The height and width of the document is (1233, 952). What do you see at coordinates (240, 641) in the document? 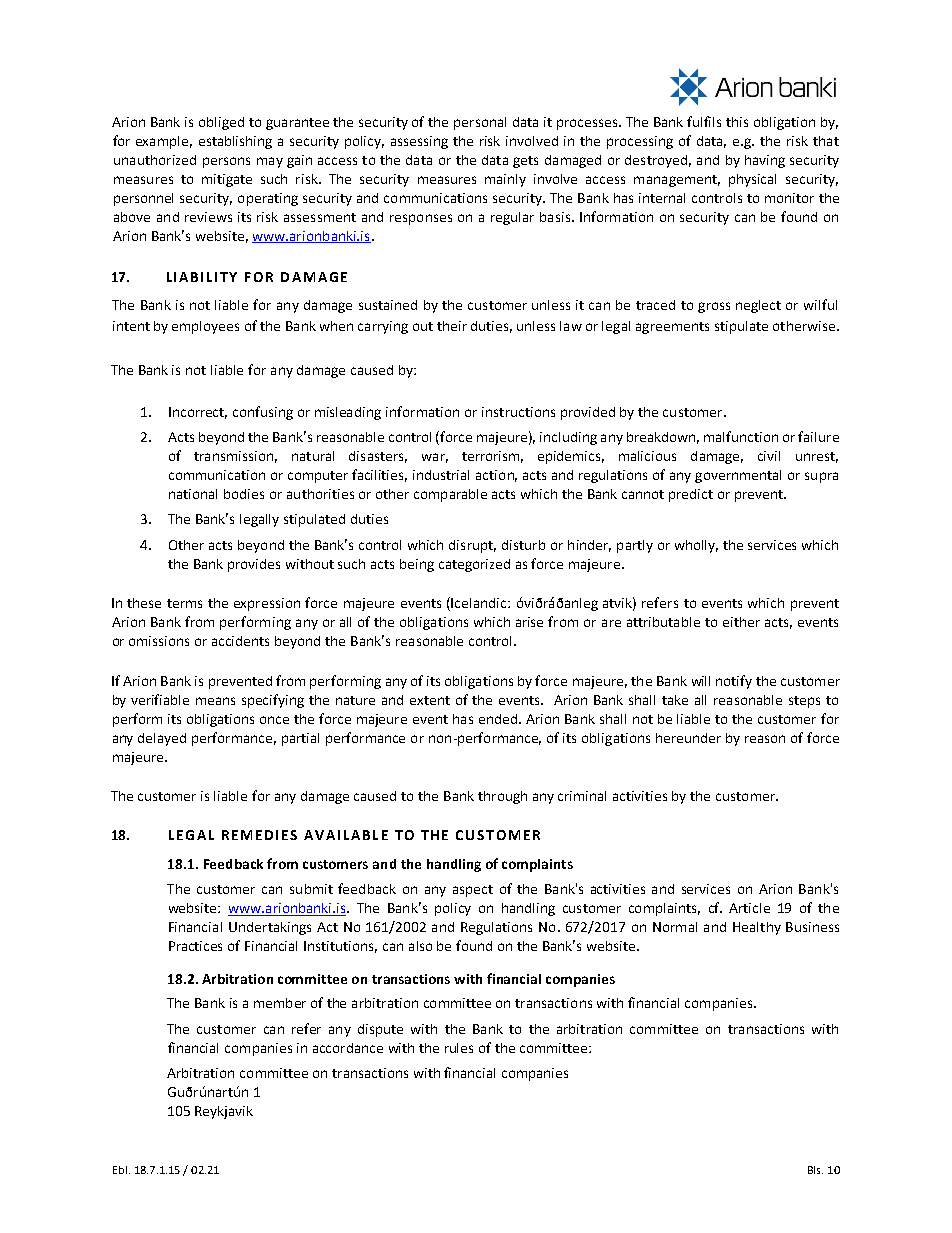
I see `accidents` at bounding box center [240, 641].
